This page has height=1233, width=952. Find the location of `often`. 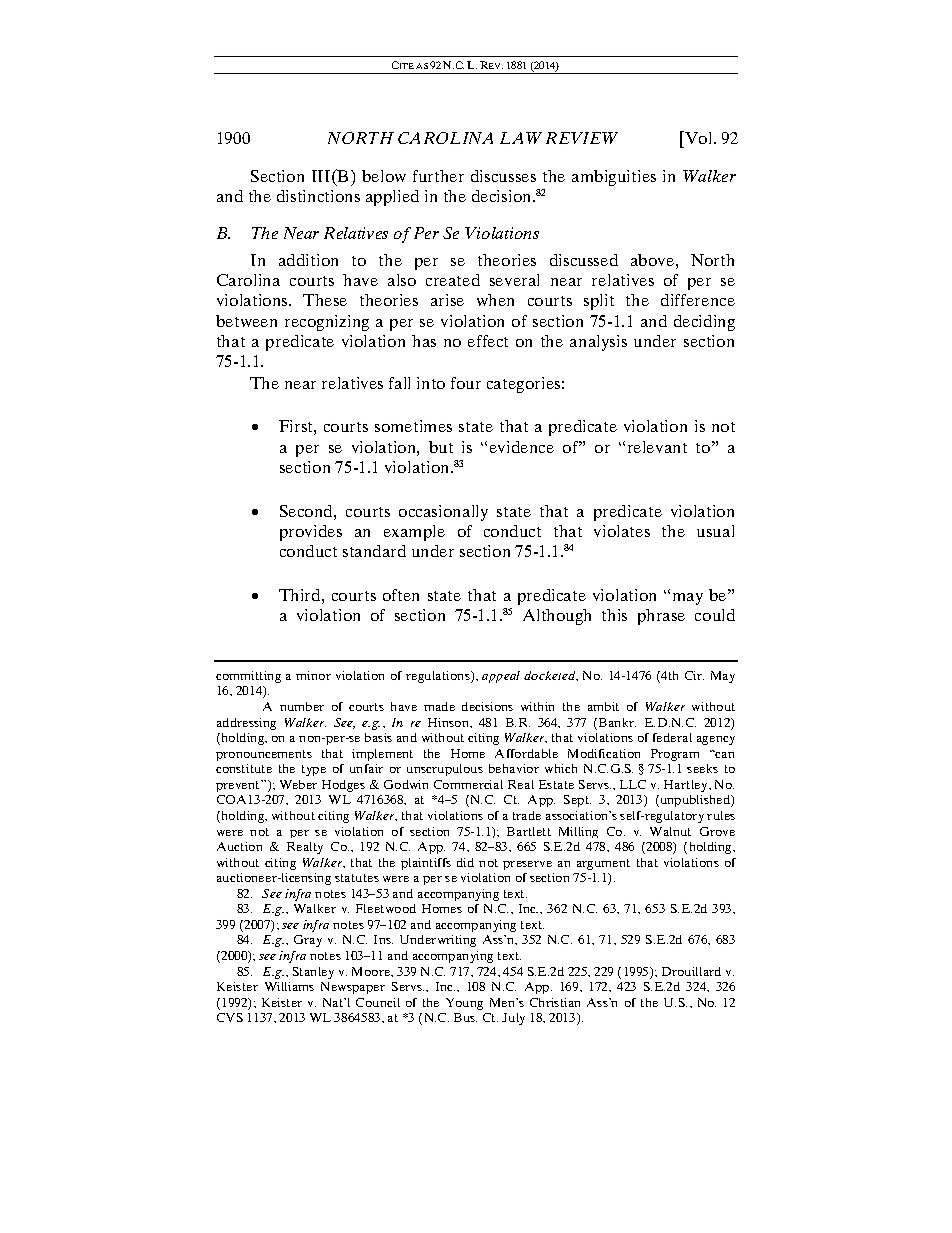

often is located at coordinates (401, 595).
